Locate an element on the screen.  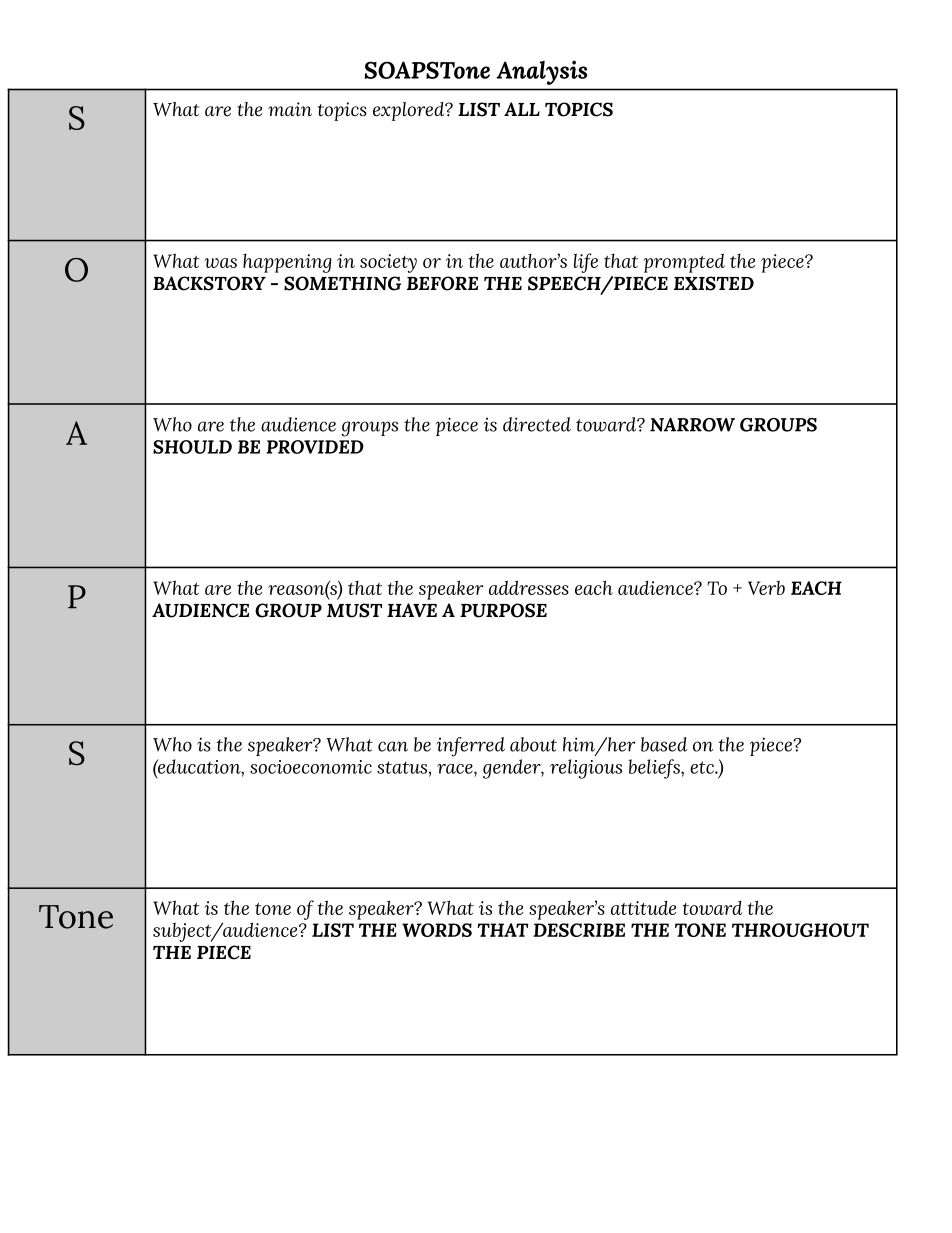
WORDS is located at coordinates (437, 930).
